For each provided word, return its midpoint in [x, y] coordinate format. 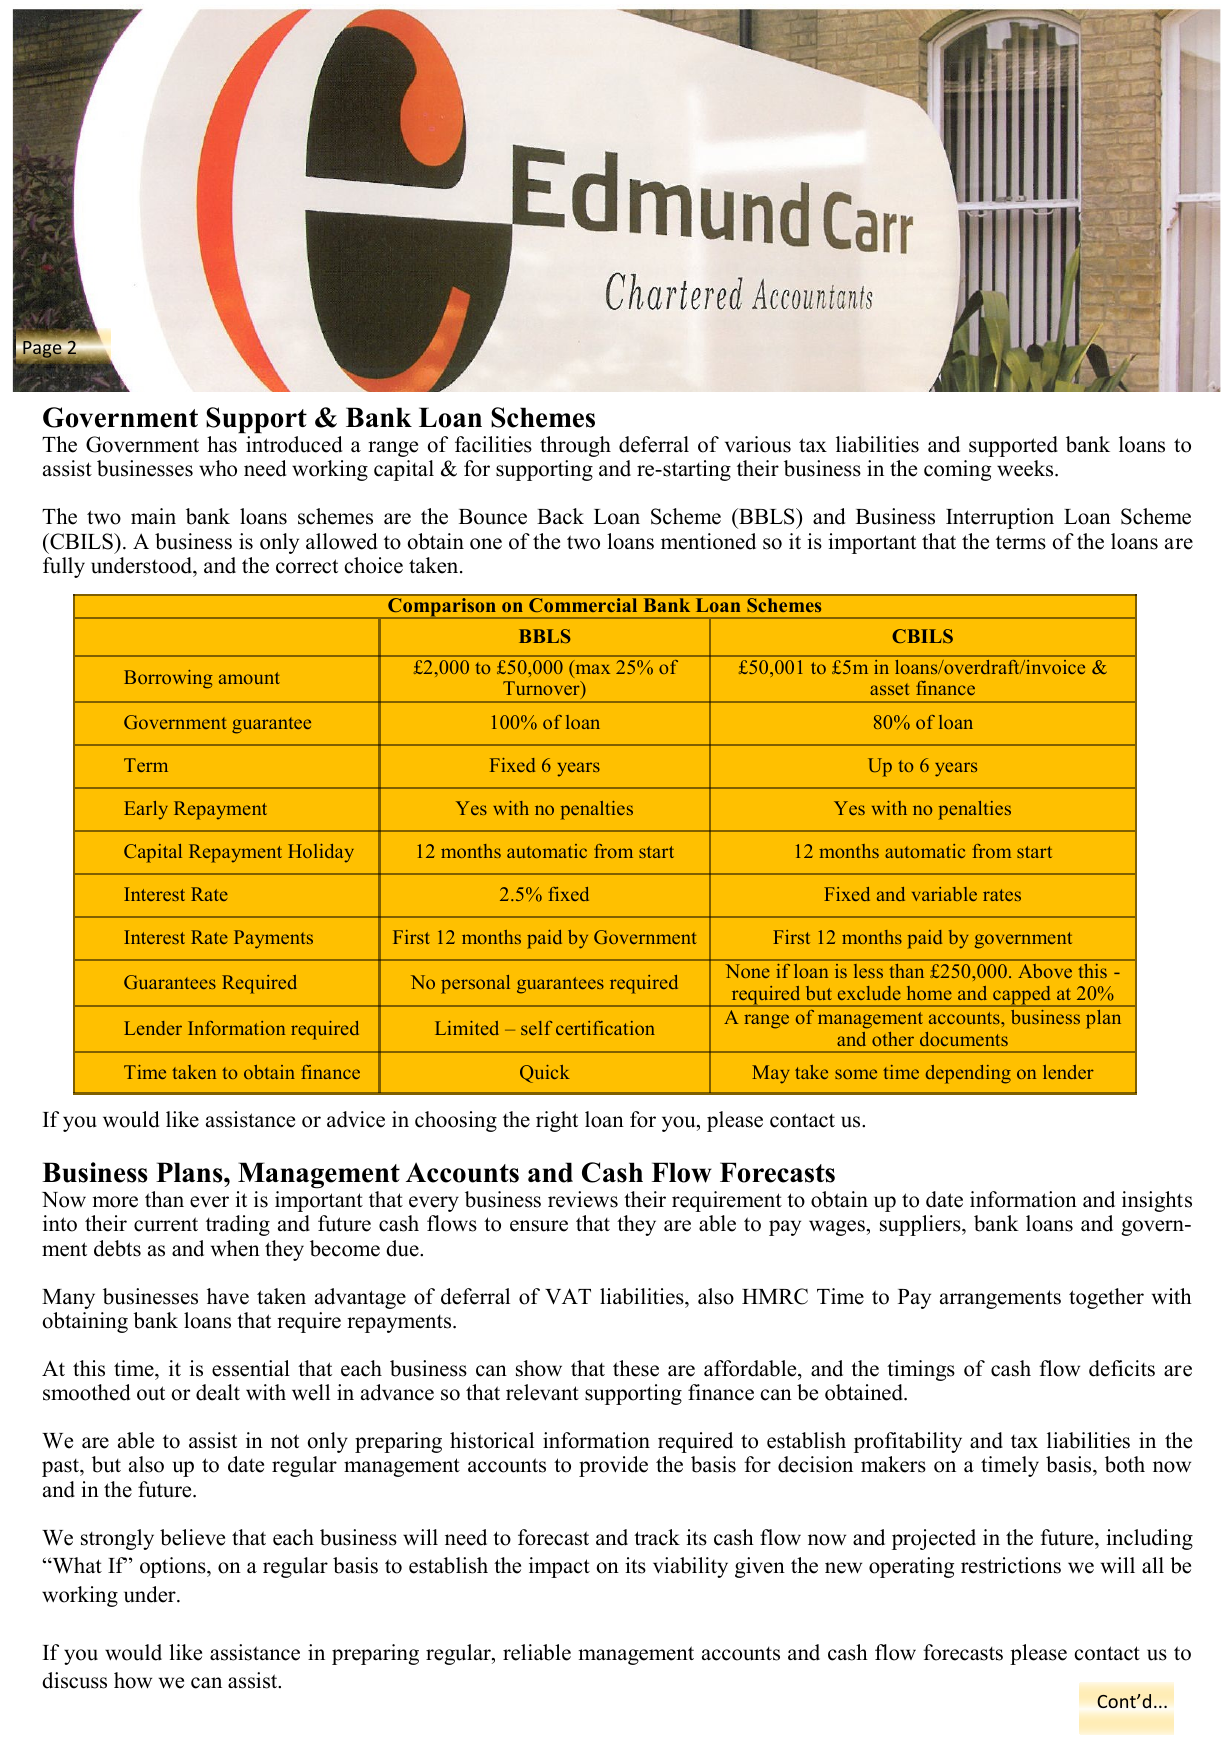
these [636, 1368]
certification [605, 1028]
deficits [1122, 1368]
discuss [74, 1680]
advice [356, 1119]
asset [890, 689]
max [593, 669]
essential [251, 1368]
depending [968, 1074]
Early [146, 810]
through [575, 446]
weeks [1026, 468]
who [218, 468]
